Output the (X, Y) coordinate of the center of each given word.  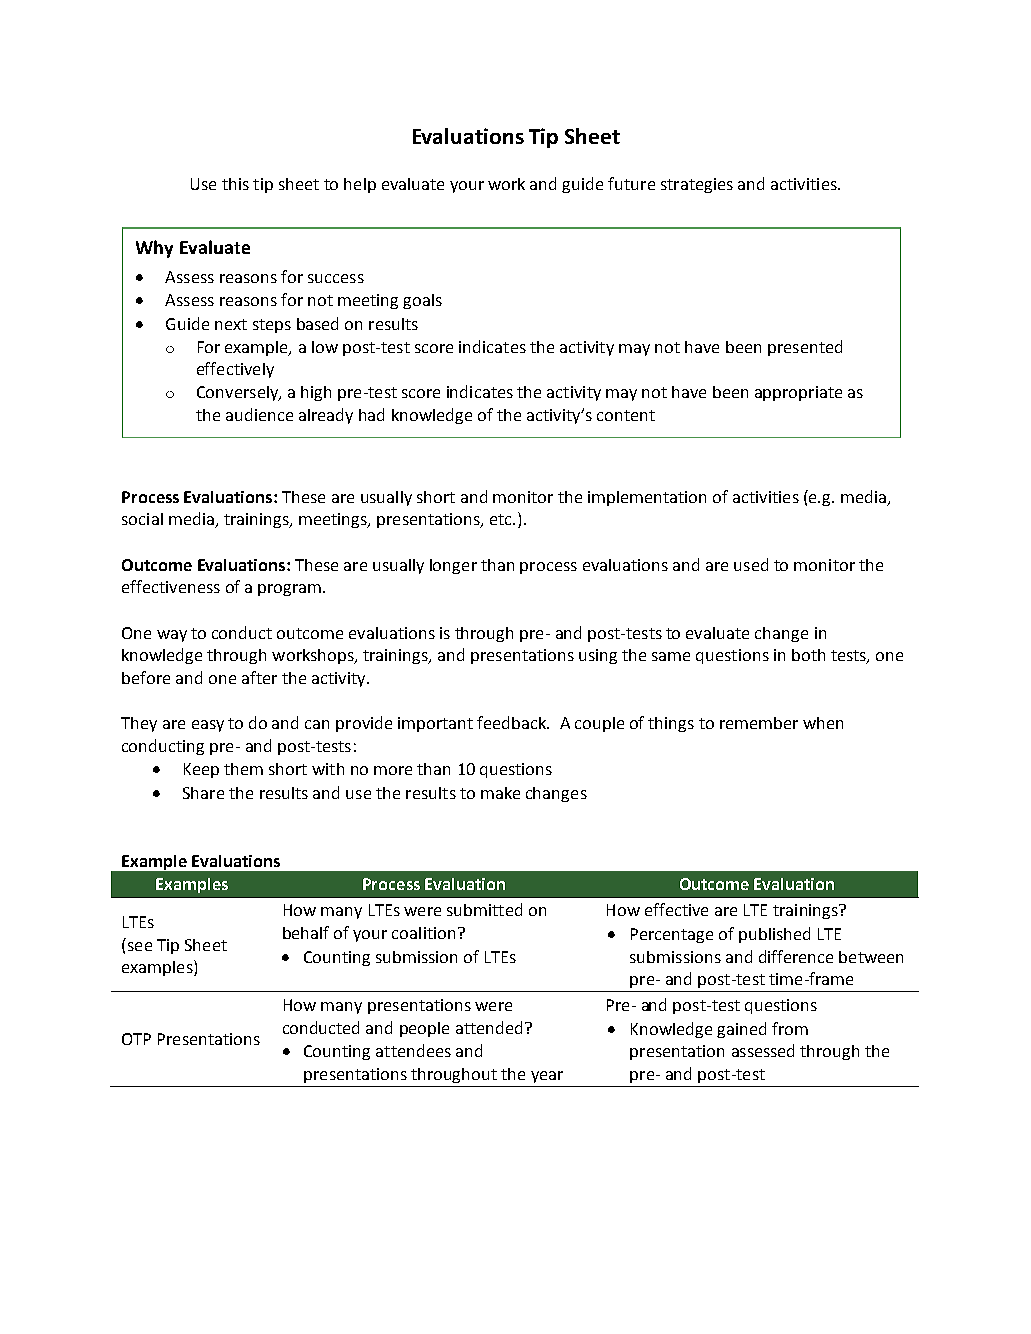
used (751, 564)
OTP (136, 1039)
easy (208, 726)
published (774, 935)
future (631, 183)
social (142, 519)
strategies (697, 185)
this (235, 184)
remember (759, 723)
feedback (512, 722)
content (626, 415)
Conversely (238, 393)
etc (502, 519)
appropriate (798, 393)
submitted (484, 909)
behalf (306, 932)
